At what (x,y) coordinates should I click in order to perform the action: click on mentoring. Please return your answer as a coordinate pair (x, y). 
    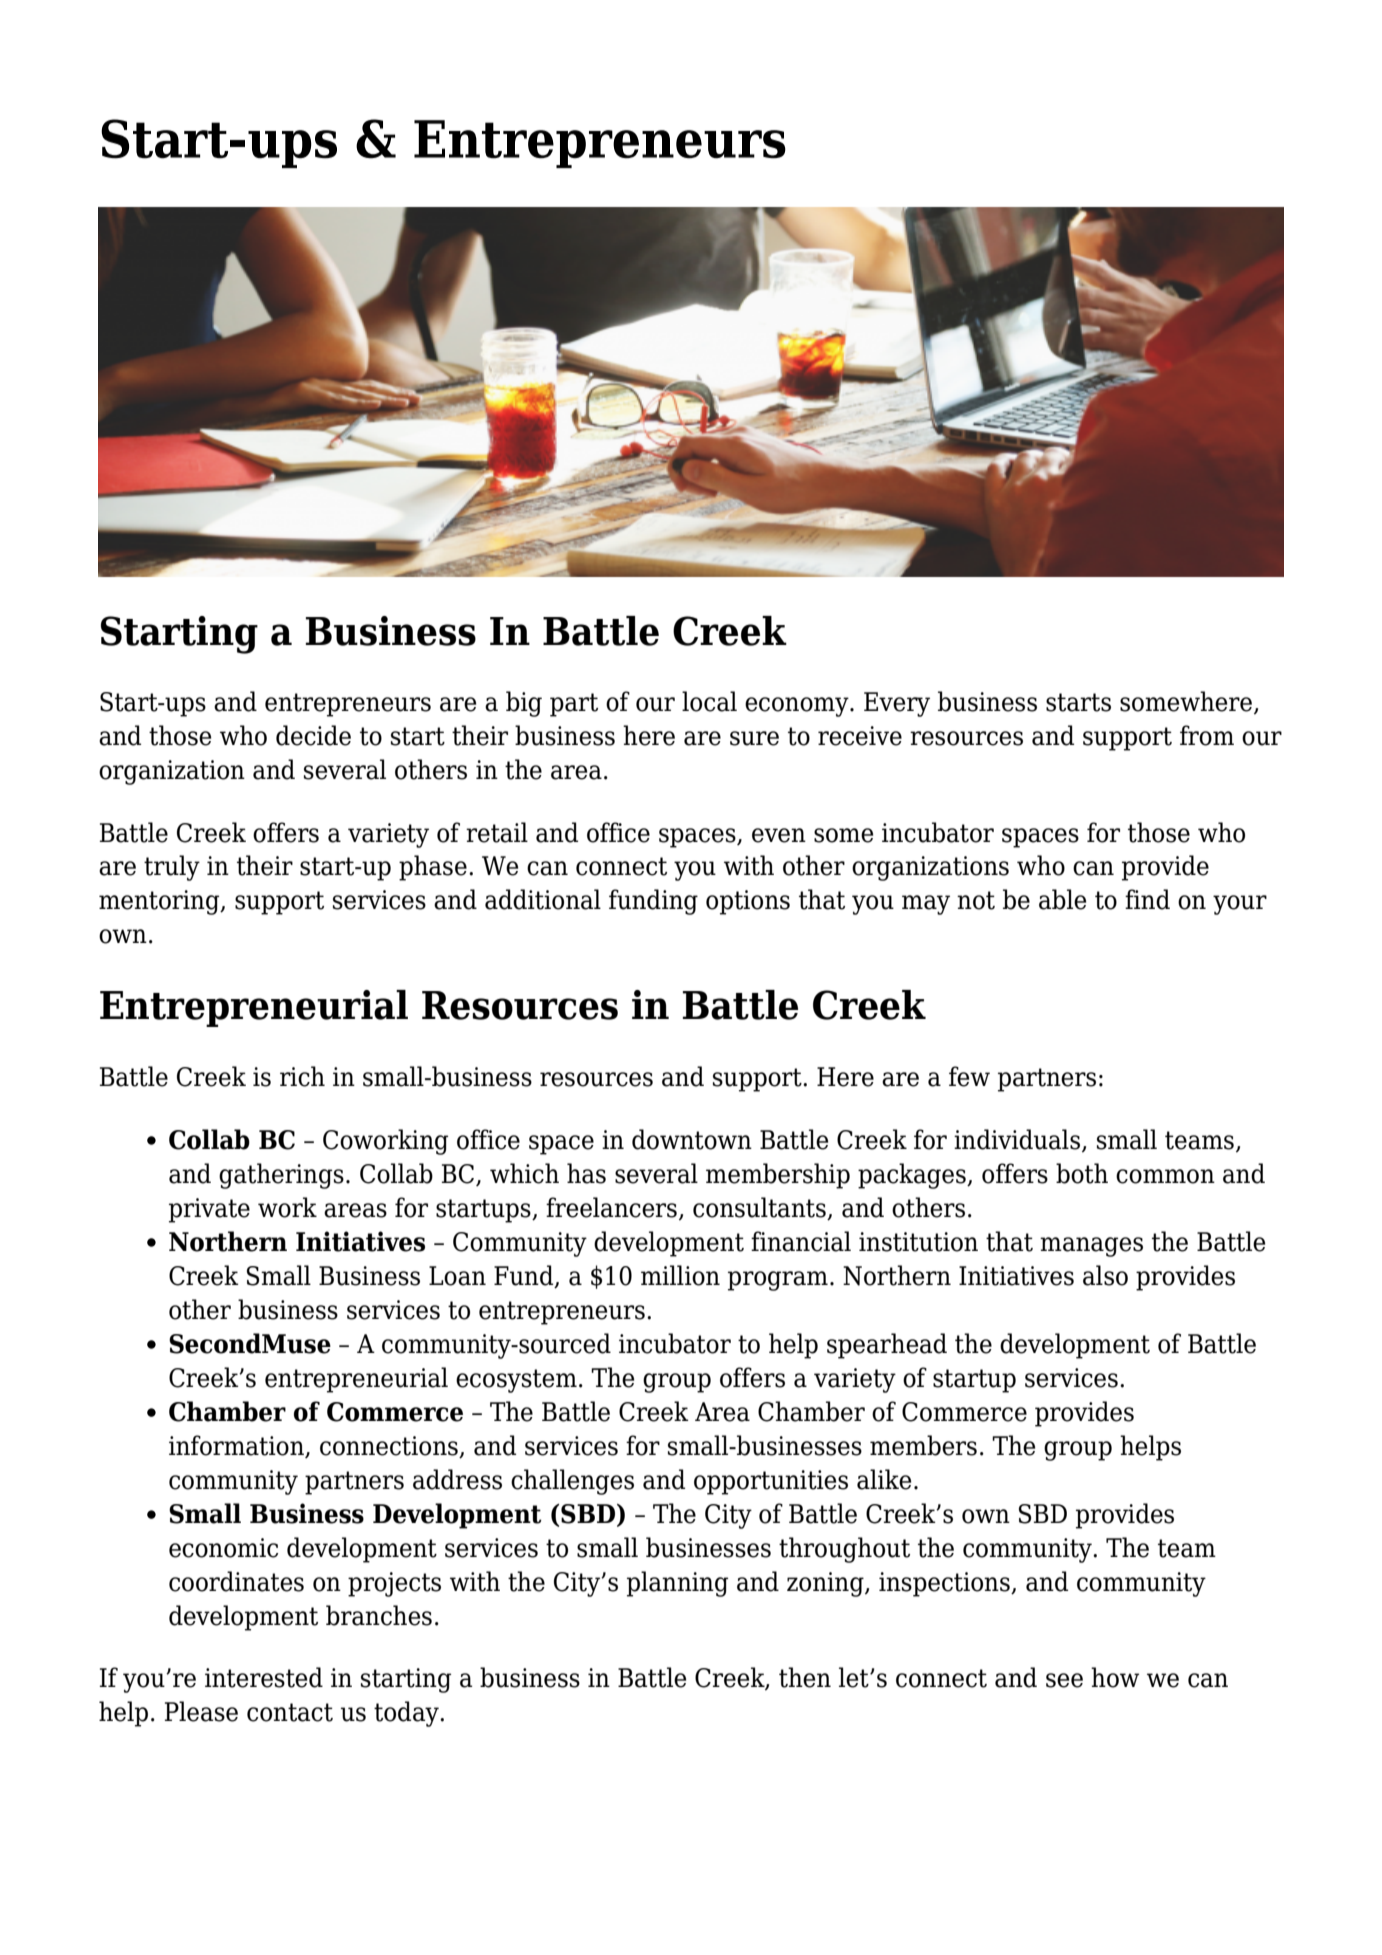
    Looking at the image, I should click on (160, 902).
